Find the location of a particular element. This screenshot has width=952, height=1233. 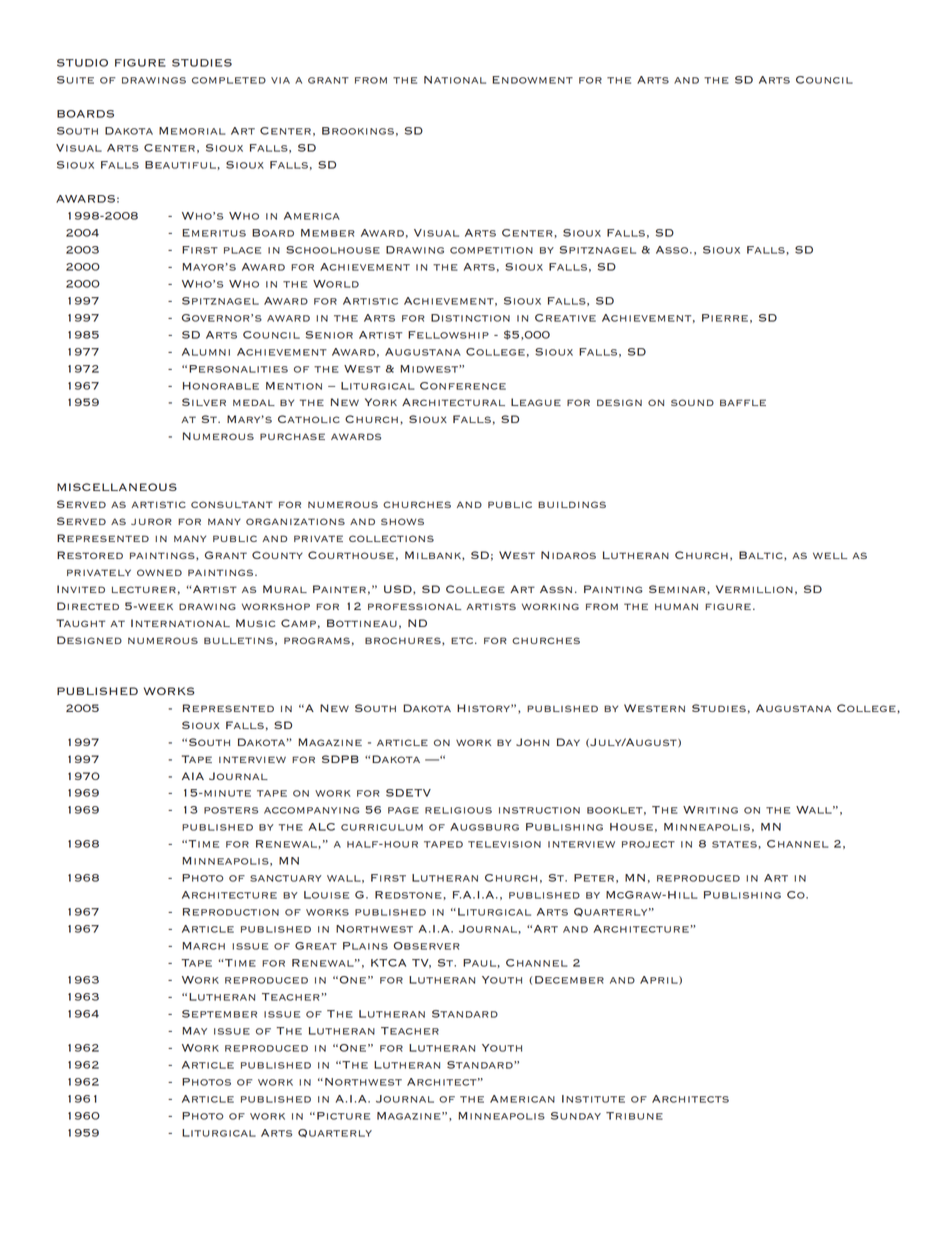

states is located at coordinates (735, 844).
